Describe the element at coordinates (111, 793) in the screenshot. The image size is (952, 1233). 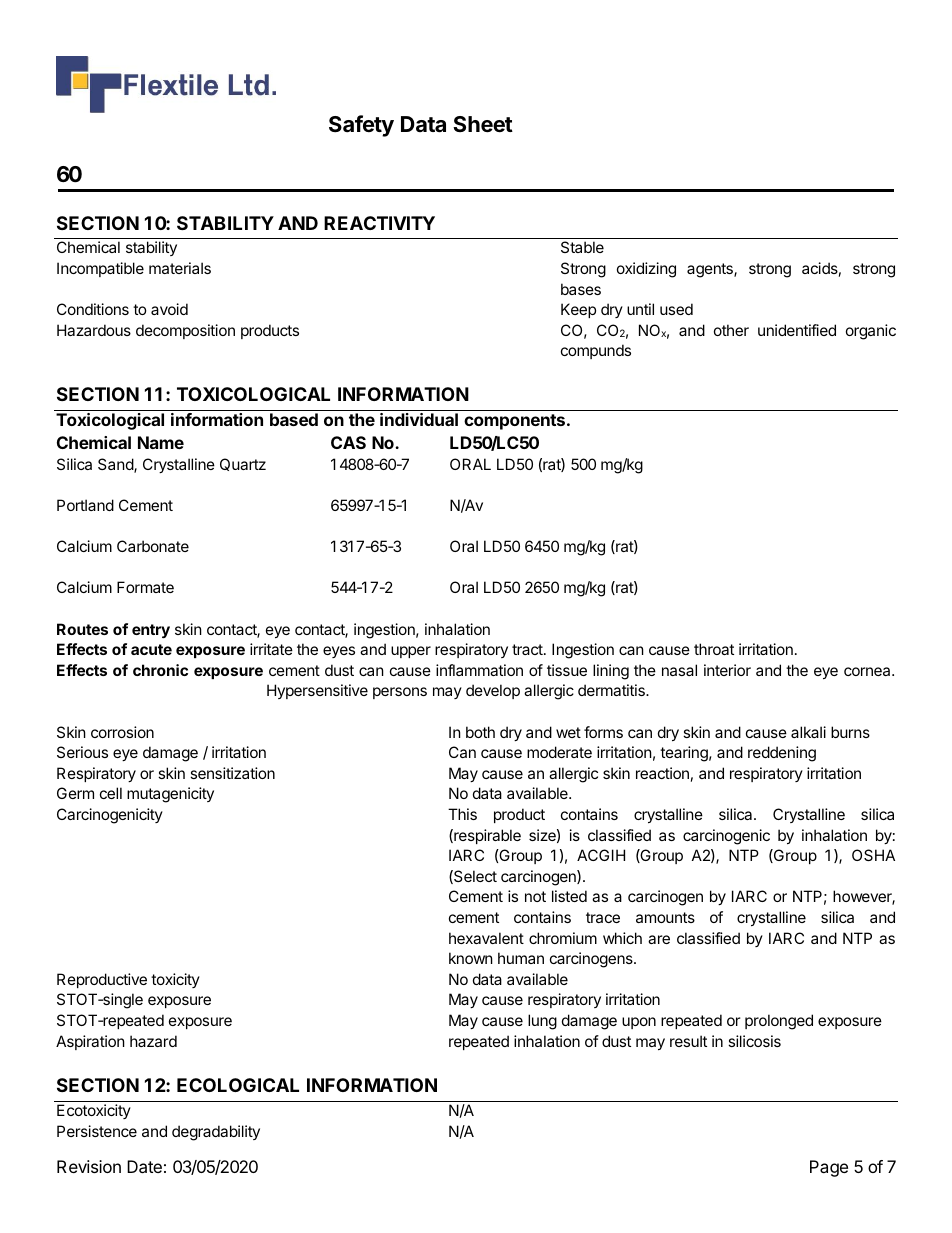
I see `cell` at that location.
